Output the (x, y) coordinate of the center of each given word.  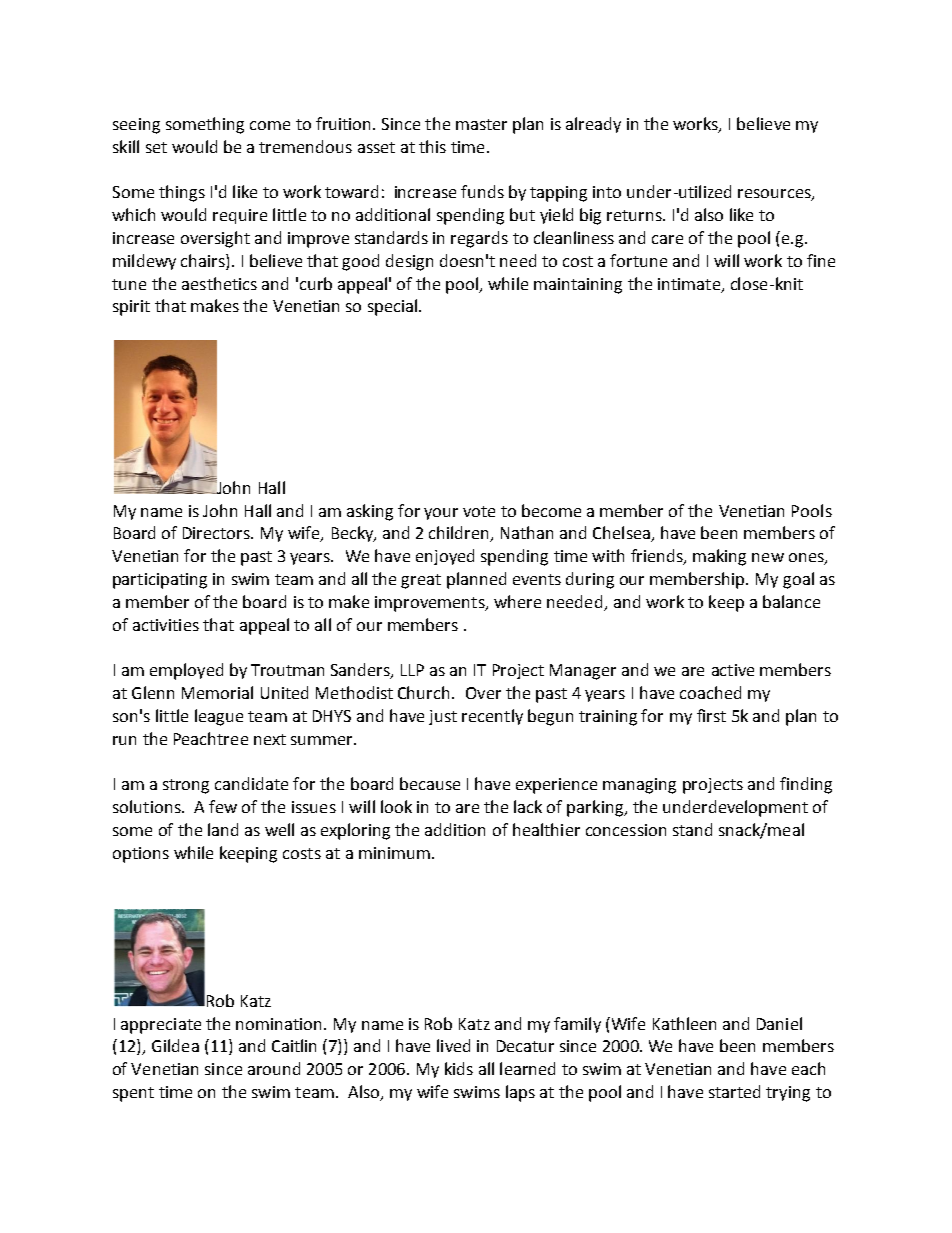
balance (791, 601)
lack (528, 806)
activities (166, 625)
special (392, 307)
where (517, 601)
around (274, 1068)
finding (806, 785)
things (182, 193)
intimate (689, 284)
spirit (131, 308)
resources (775, 195)
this (432, 146)
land (223, 829)
